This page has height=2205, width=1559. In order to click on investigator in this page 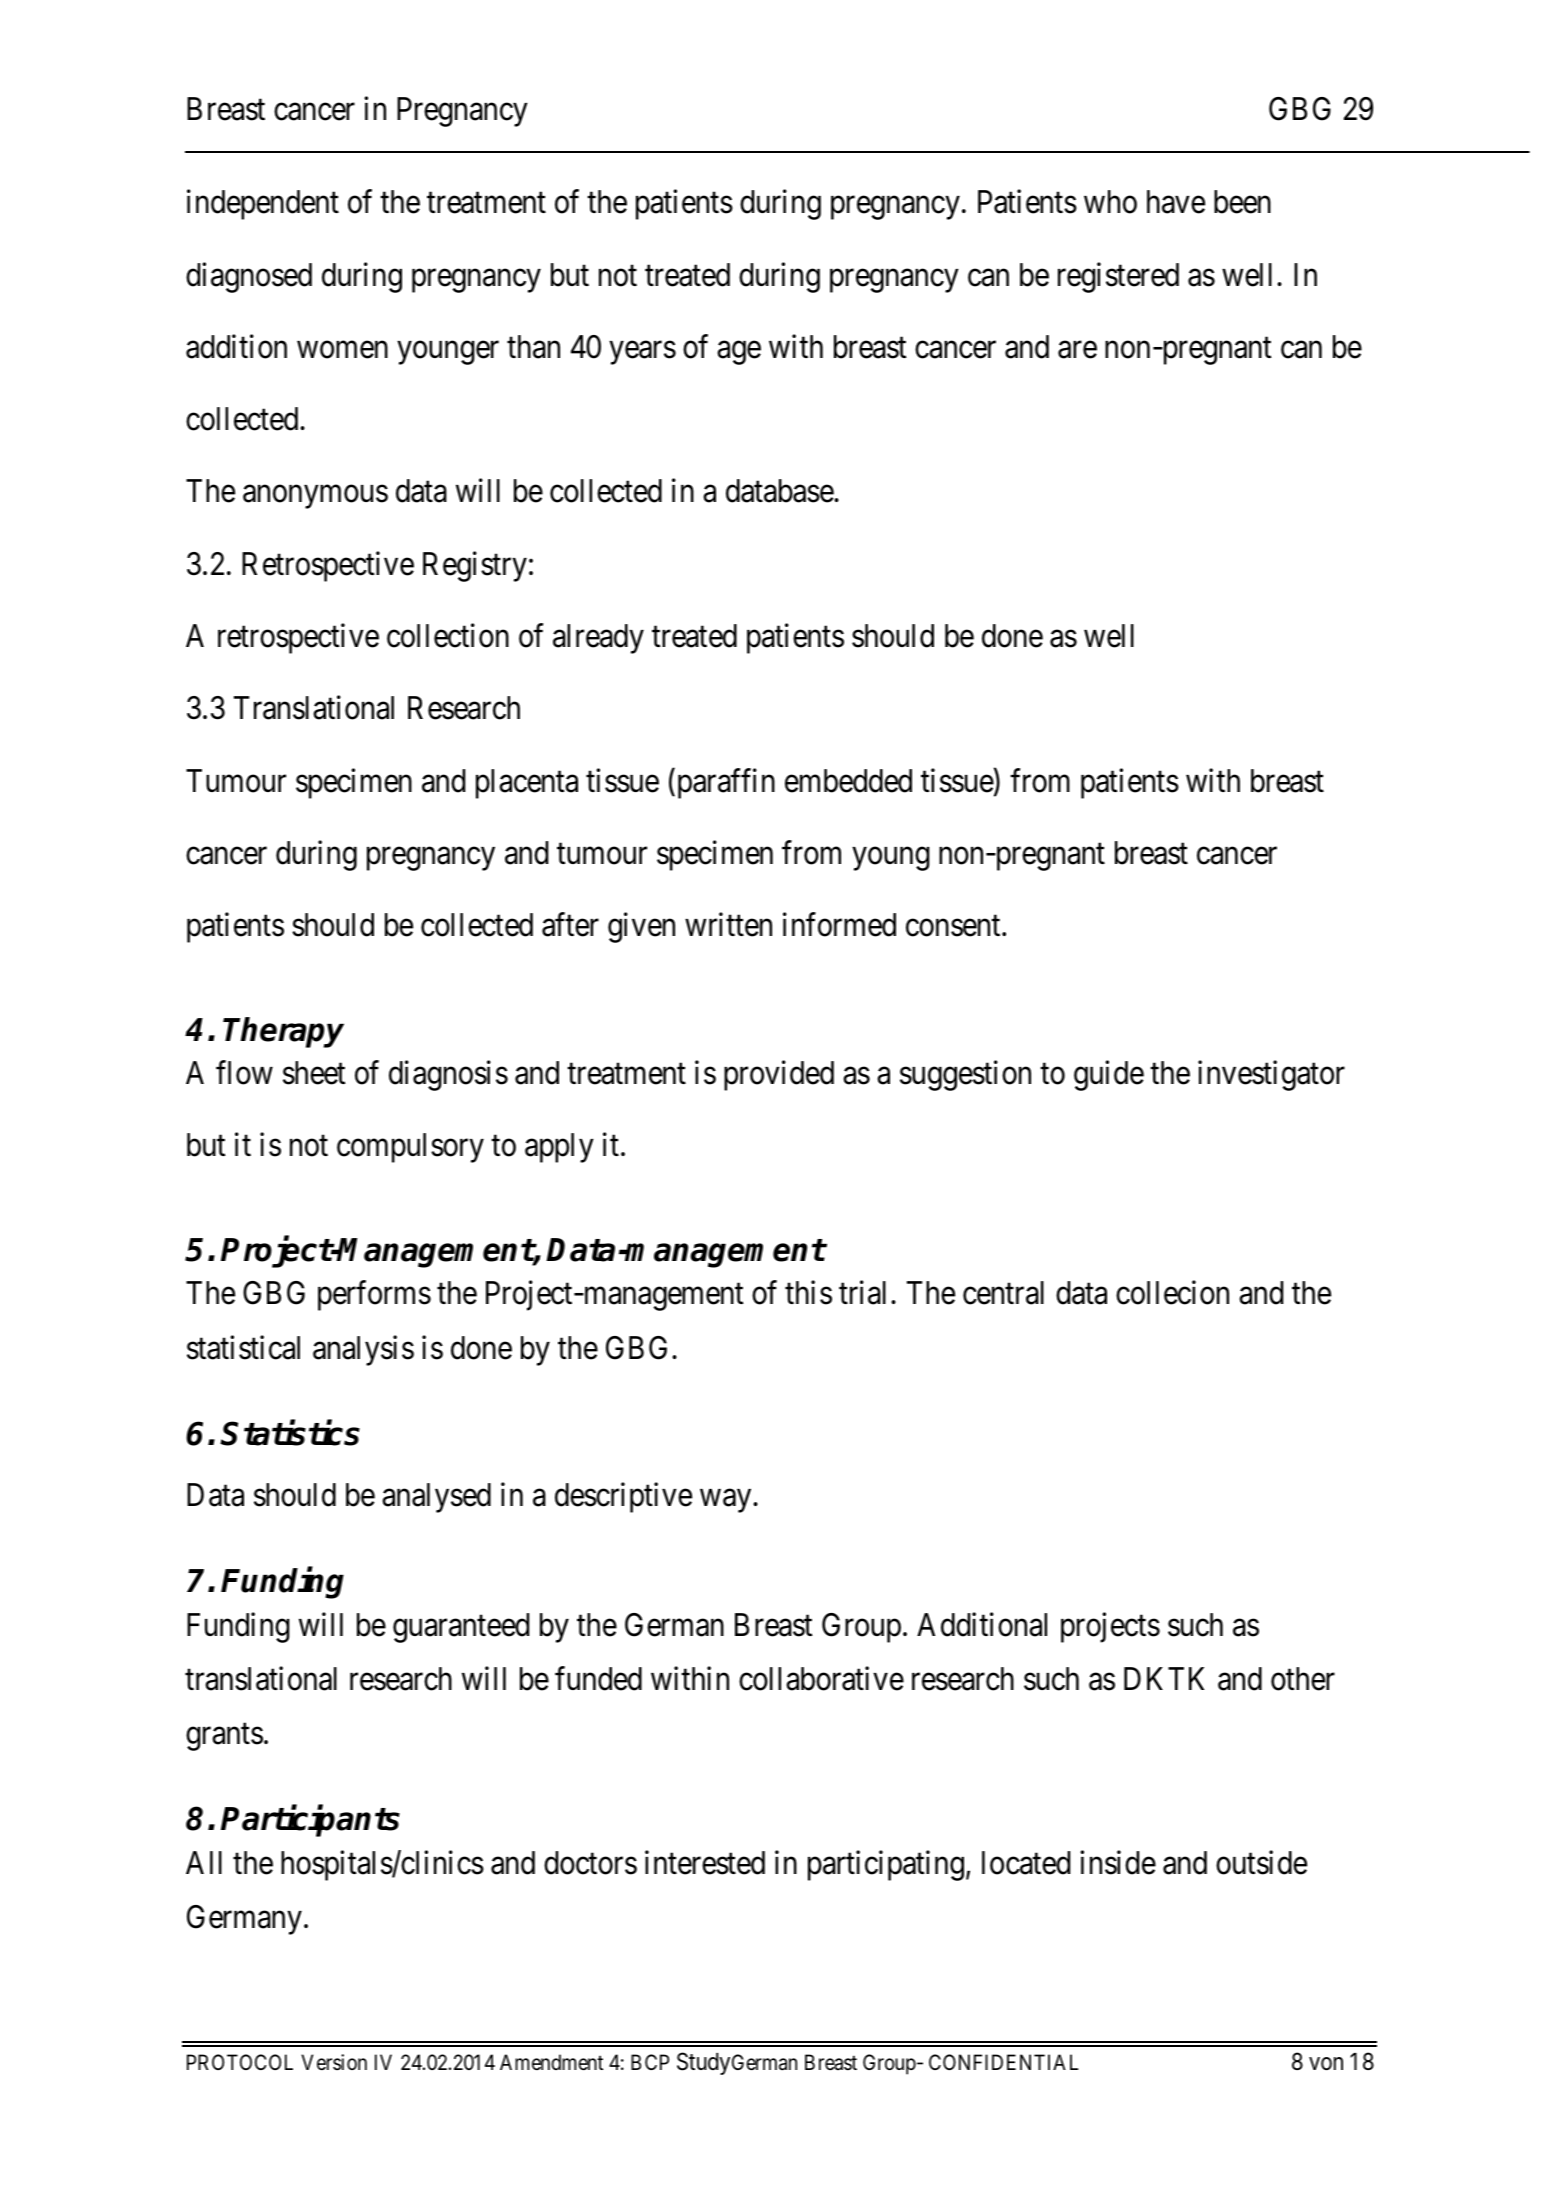, I will do `click(1271, 1075)`.
